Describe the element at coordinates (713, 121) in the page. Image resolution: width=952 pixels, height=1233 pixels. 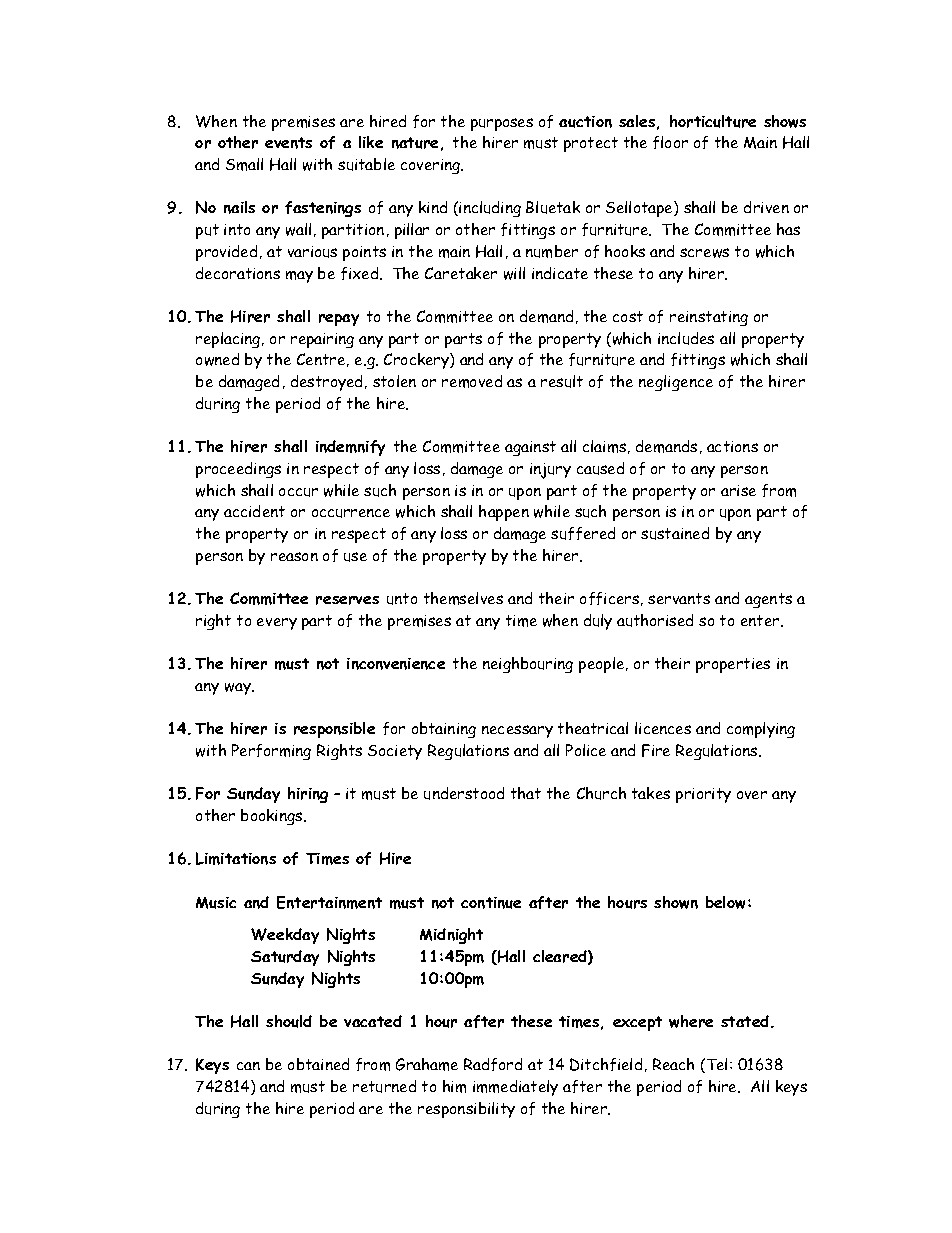
I see `horticulture` at that location.
